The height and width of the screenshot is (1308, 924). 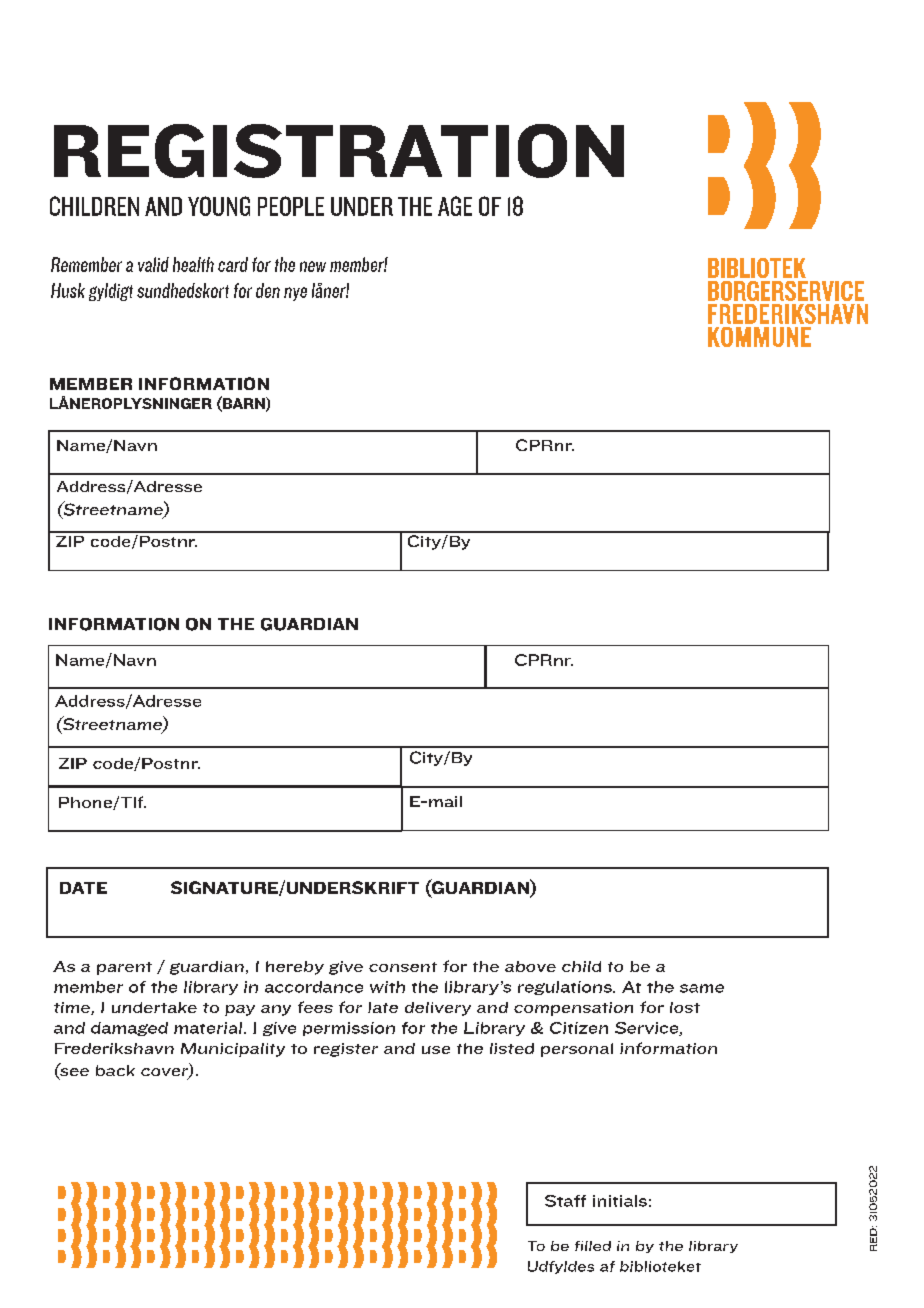 I want to click on PEOPLE, so click(x=291, y=206).
